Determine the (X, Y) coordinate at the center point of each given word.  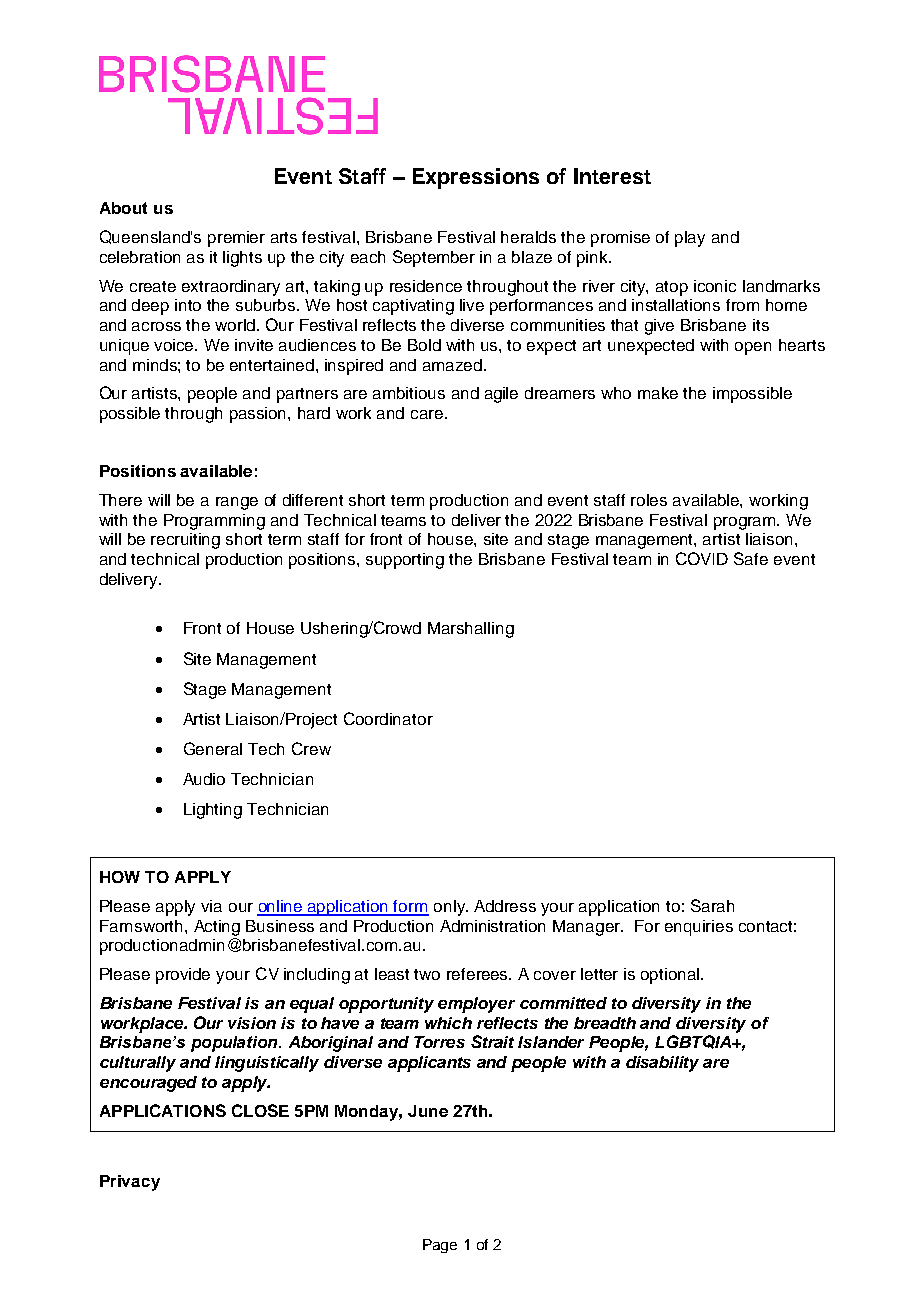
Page (440, 1246)
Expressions (476, 178)
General (213, 748)
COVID (702, 558)
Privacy (130, 1183)
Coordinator (388, 718)
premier (236, 239)
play (690, 239)
